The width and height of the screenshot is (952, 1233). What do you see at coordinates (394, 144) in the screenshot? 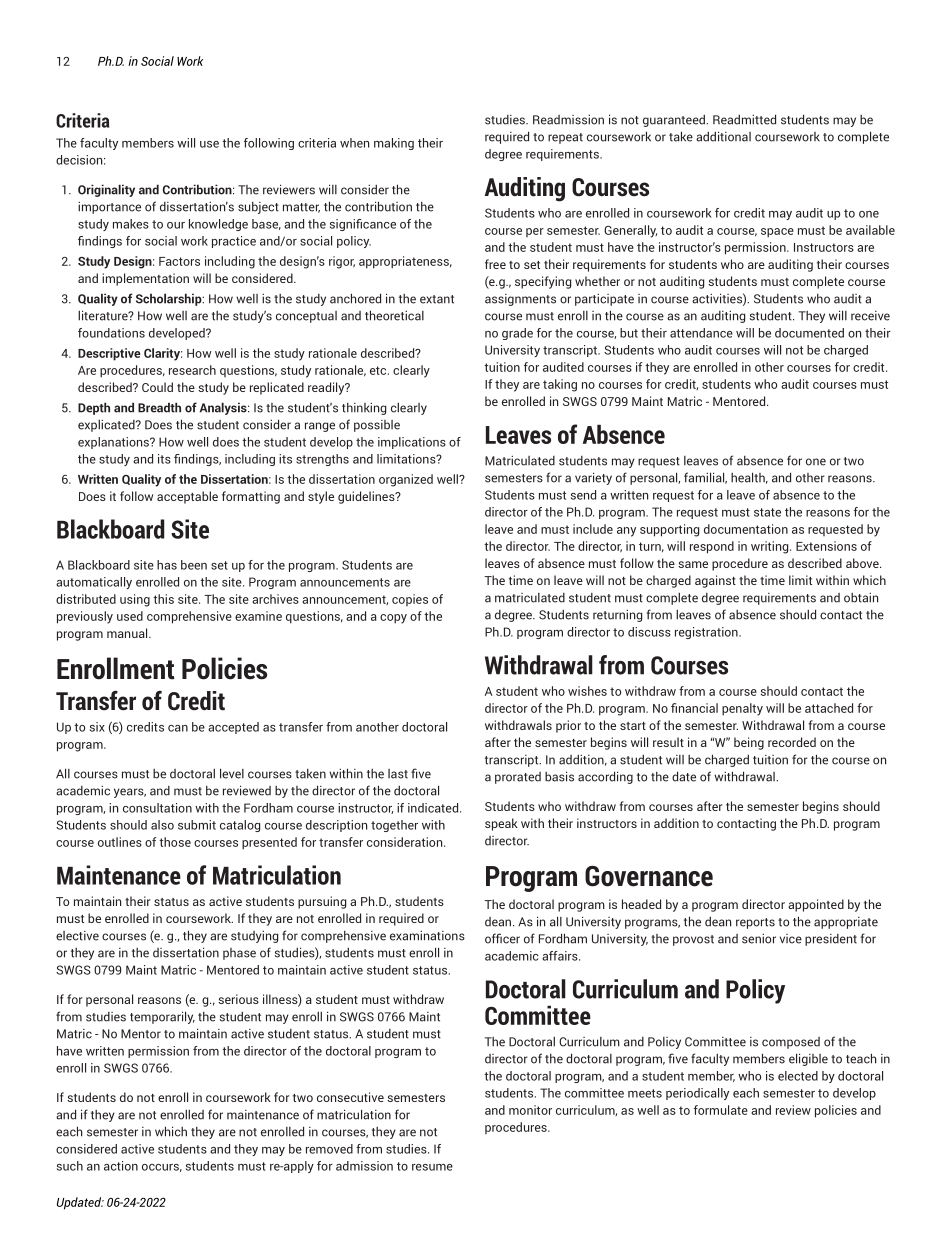
I see `making` at bounding box center [394, 144].
